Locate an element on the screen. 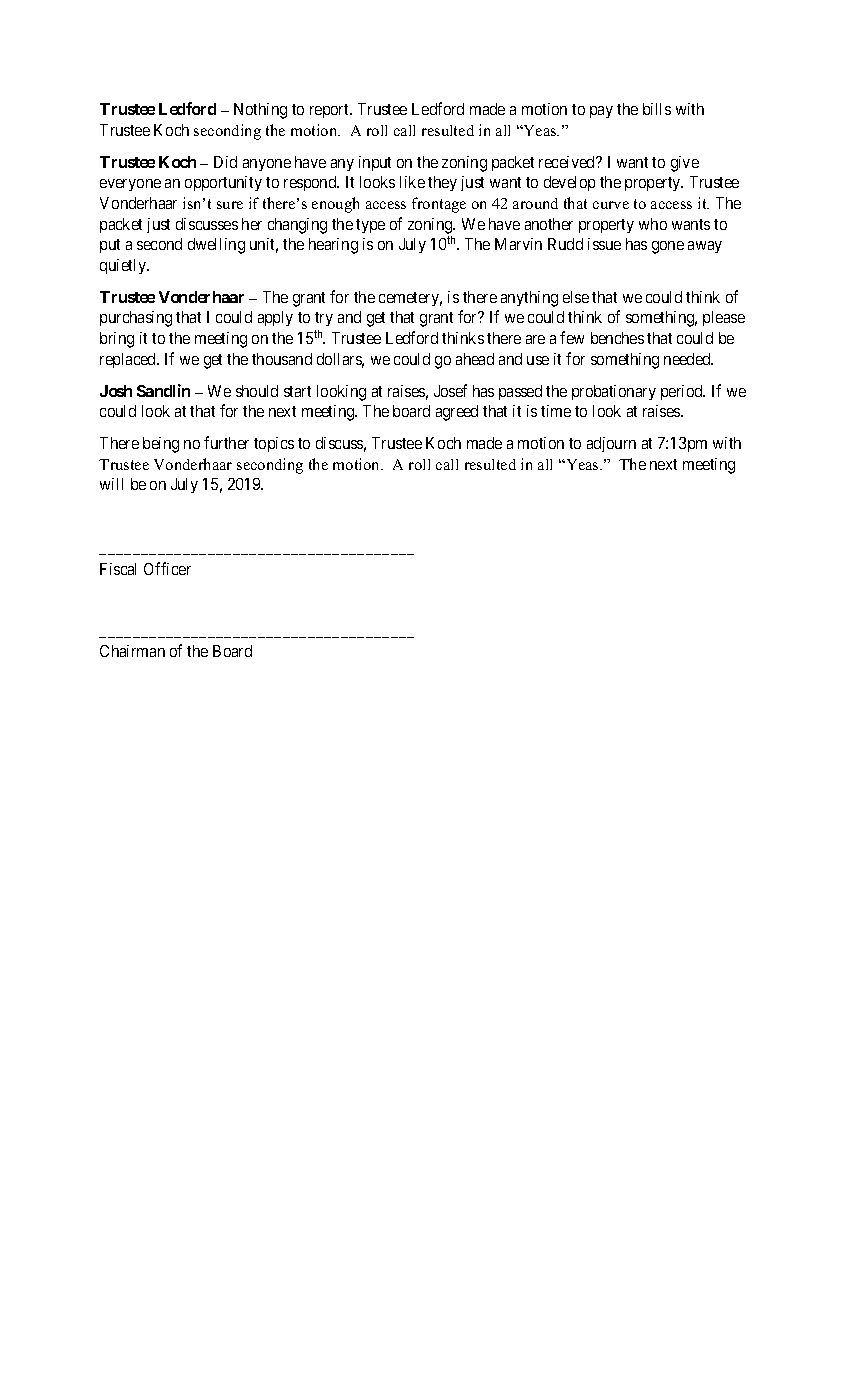 The image size is (849, 1400). Nothing is located at coordinates (260, 111).
